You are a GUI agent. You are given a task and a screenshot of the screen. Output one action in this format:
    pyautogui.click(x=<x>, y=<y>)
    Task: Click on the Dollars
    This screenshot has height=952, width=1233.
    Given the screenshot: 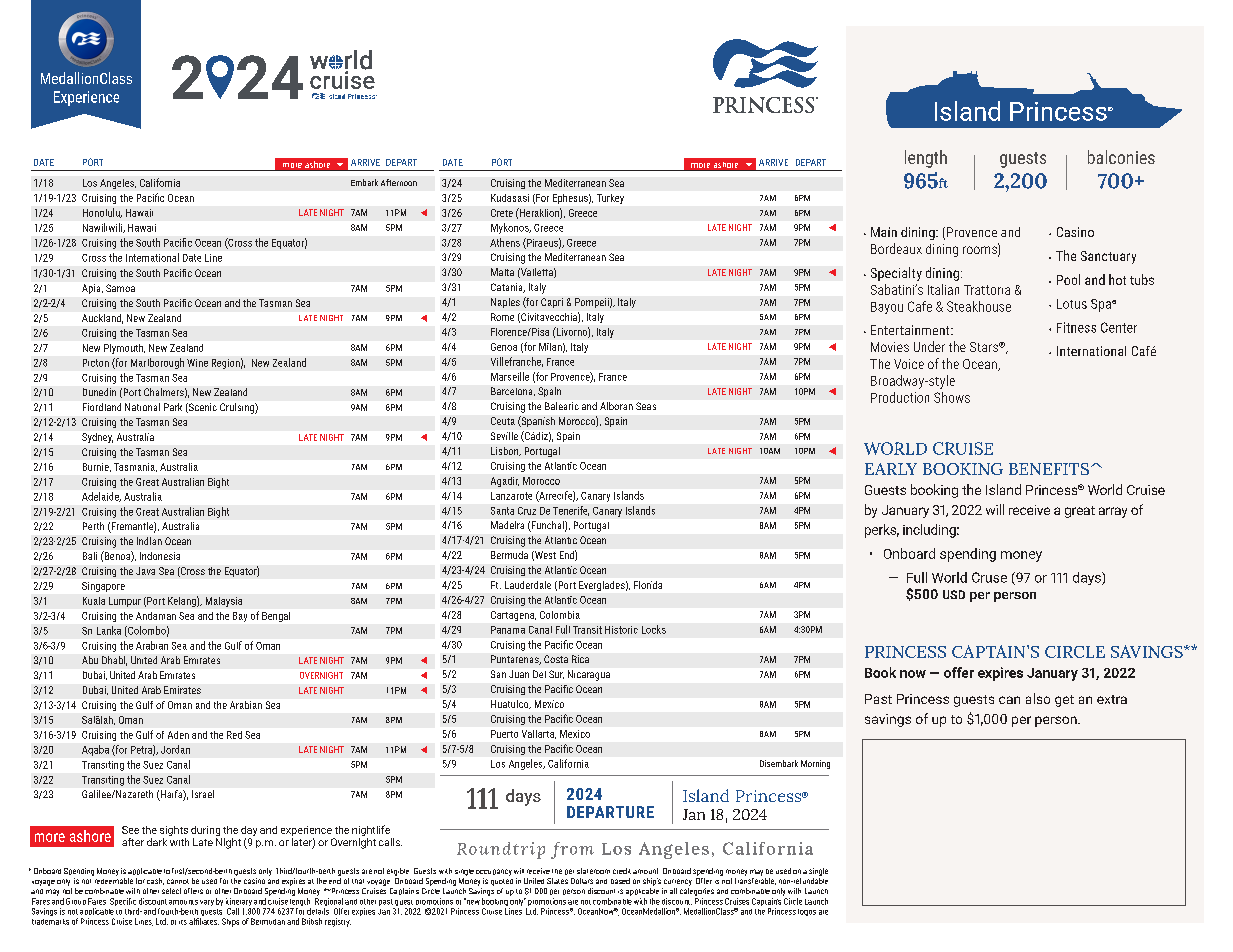 What is the action you would take?
    pyautogui.click(x=582, y=881)
